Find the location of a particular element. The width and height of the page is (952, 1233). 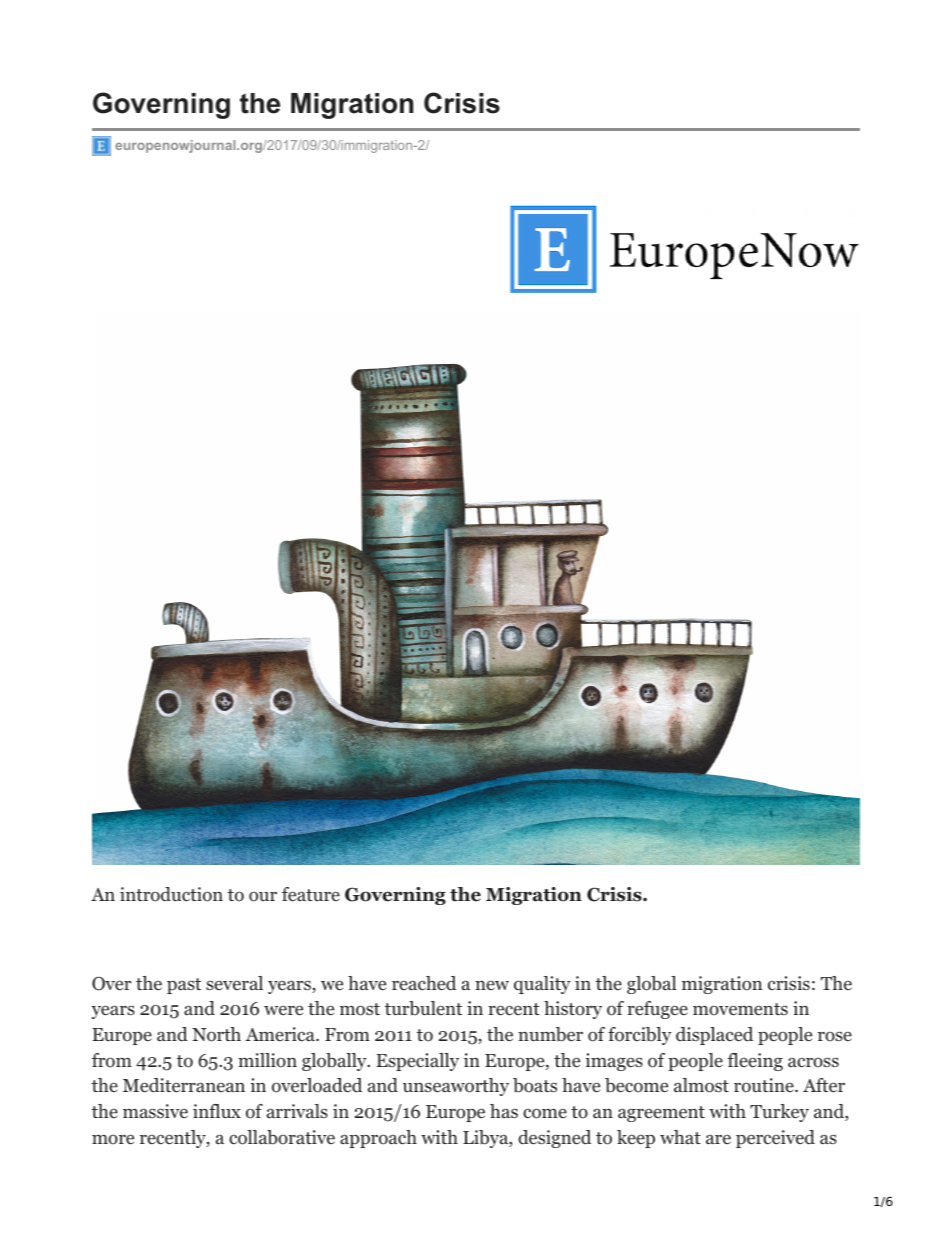

were is located at coordinates (283, 1010).
